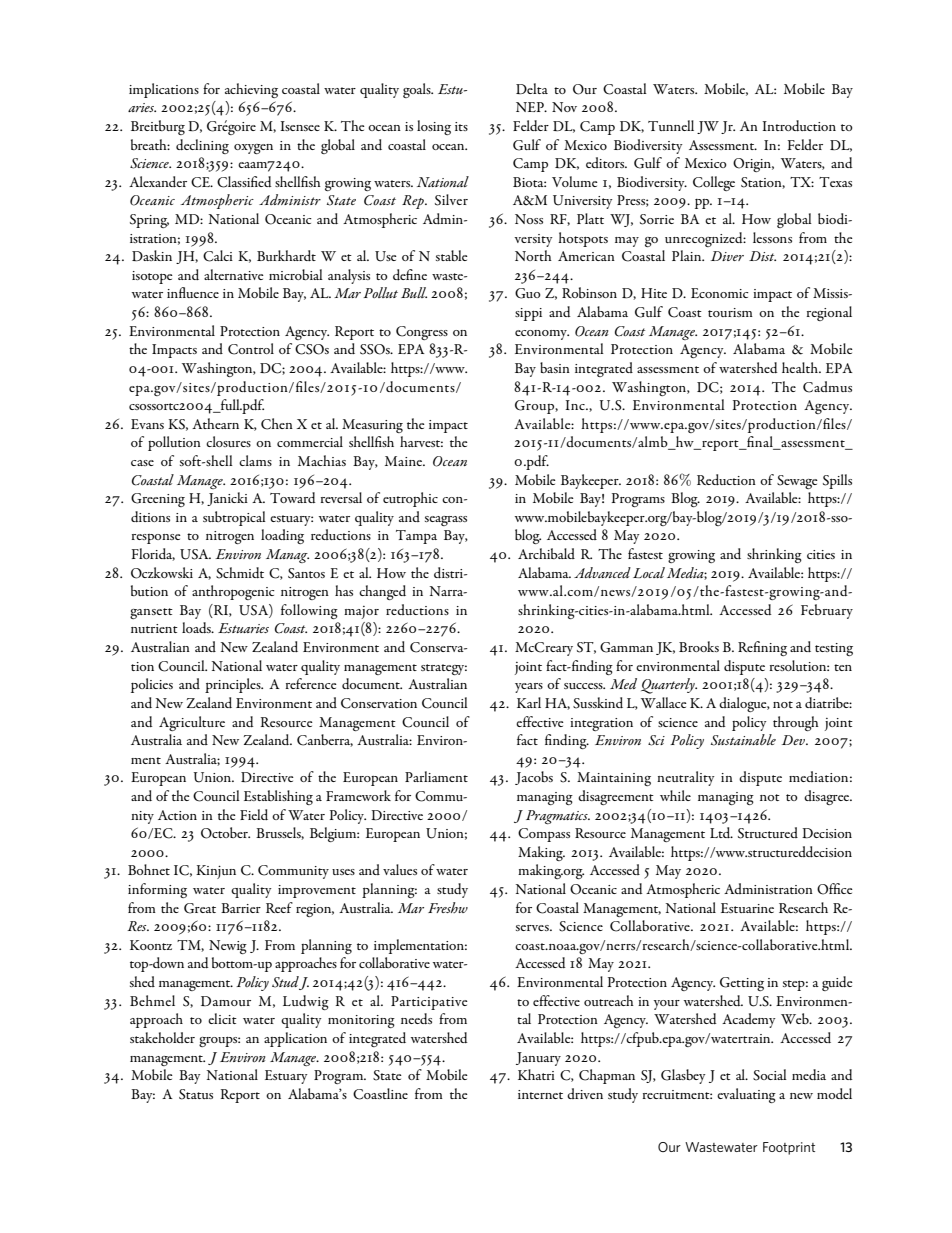  I want to click on its, so click(461, 126).
